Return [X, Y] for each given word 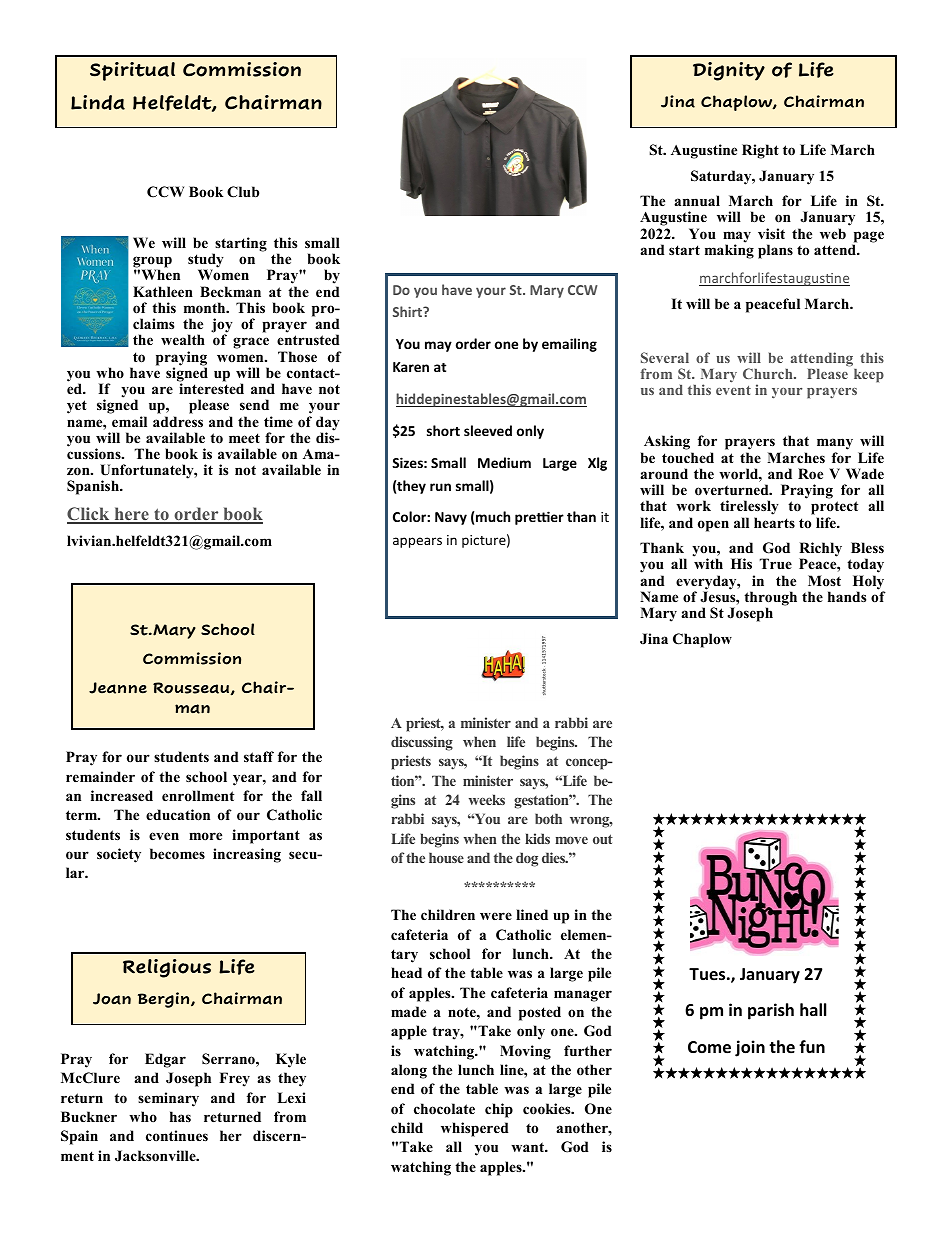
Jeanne [118, 688]
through [770, 599]
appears [417, 542]
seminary [168, 1099]
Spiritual [132, 71]
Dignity [729, 71]
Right [760, 151]
